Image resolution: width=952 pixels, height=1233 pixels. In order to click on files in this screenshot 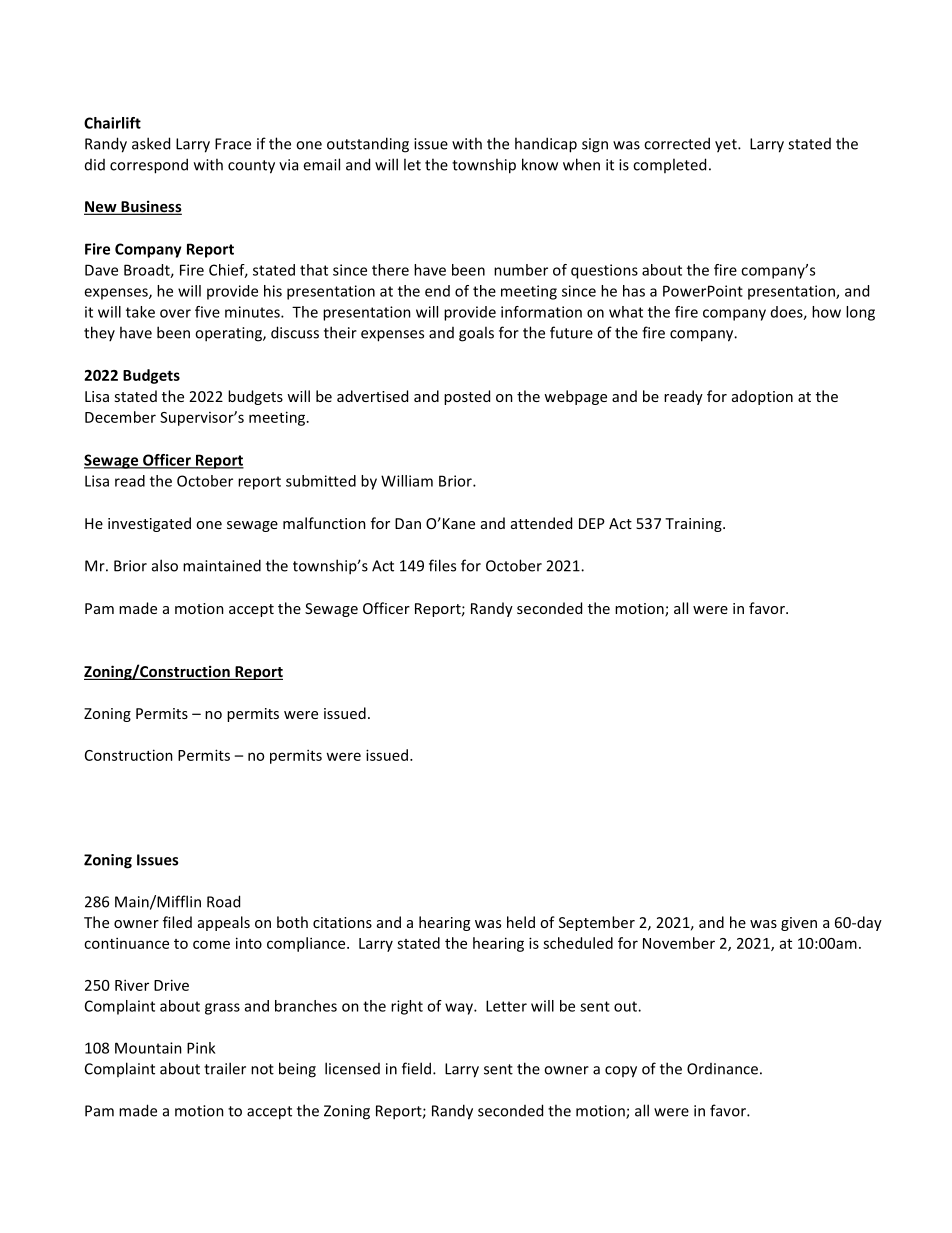, I will do `click(442, 565)`.
